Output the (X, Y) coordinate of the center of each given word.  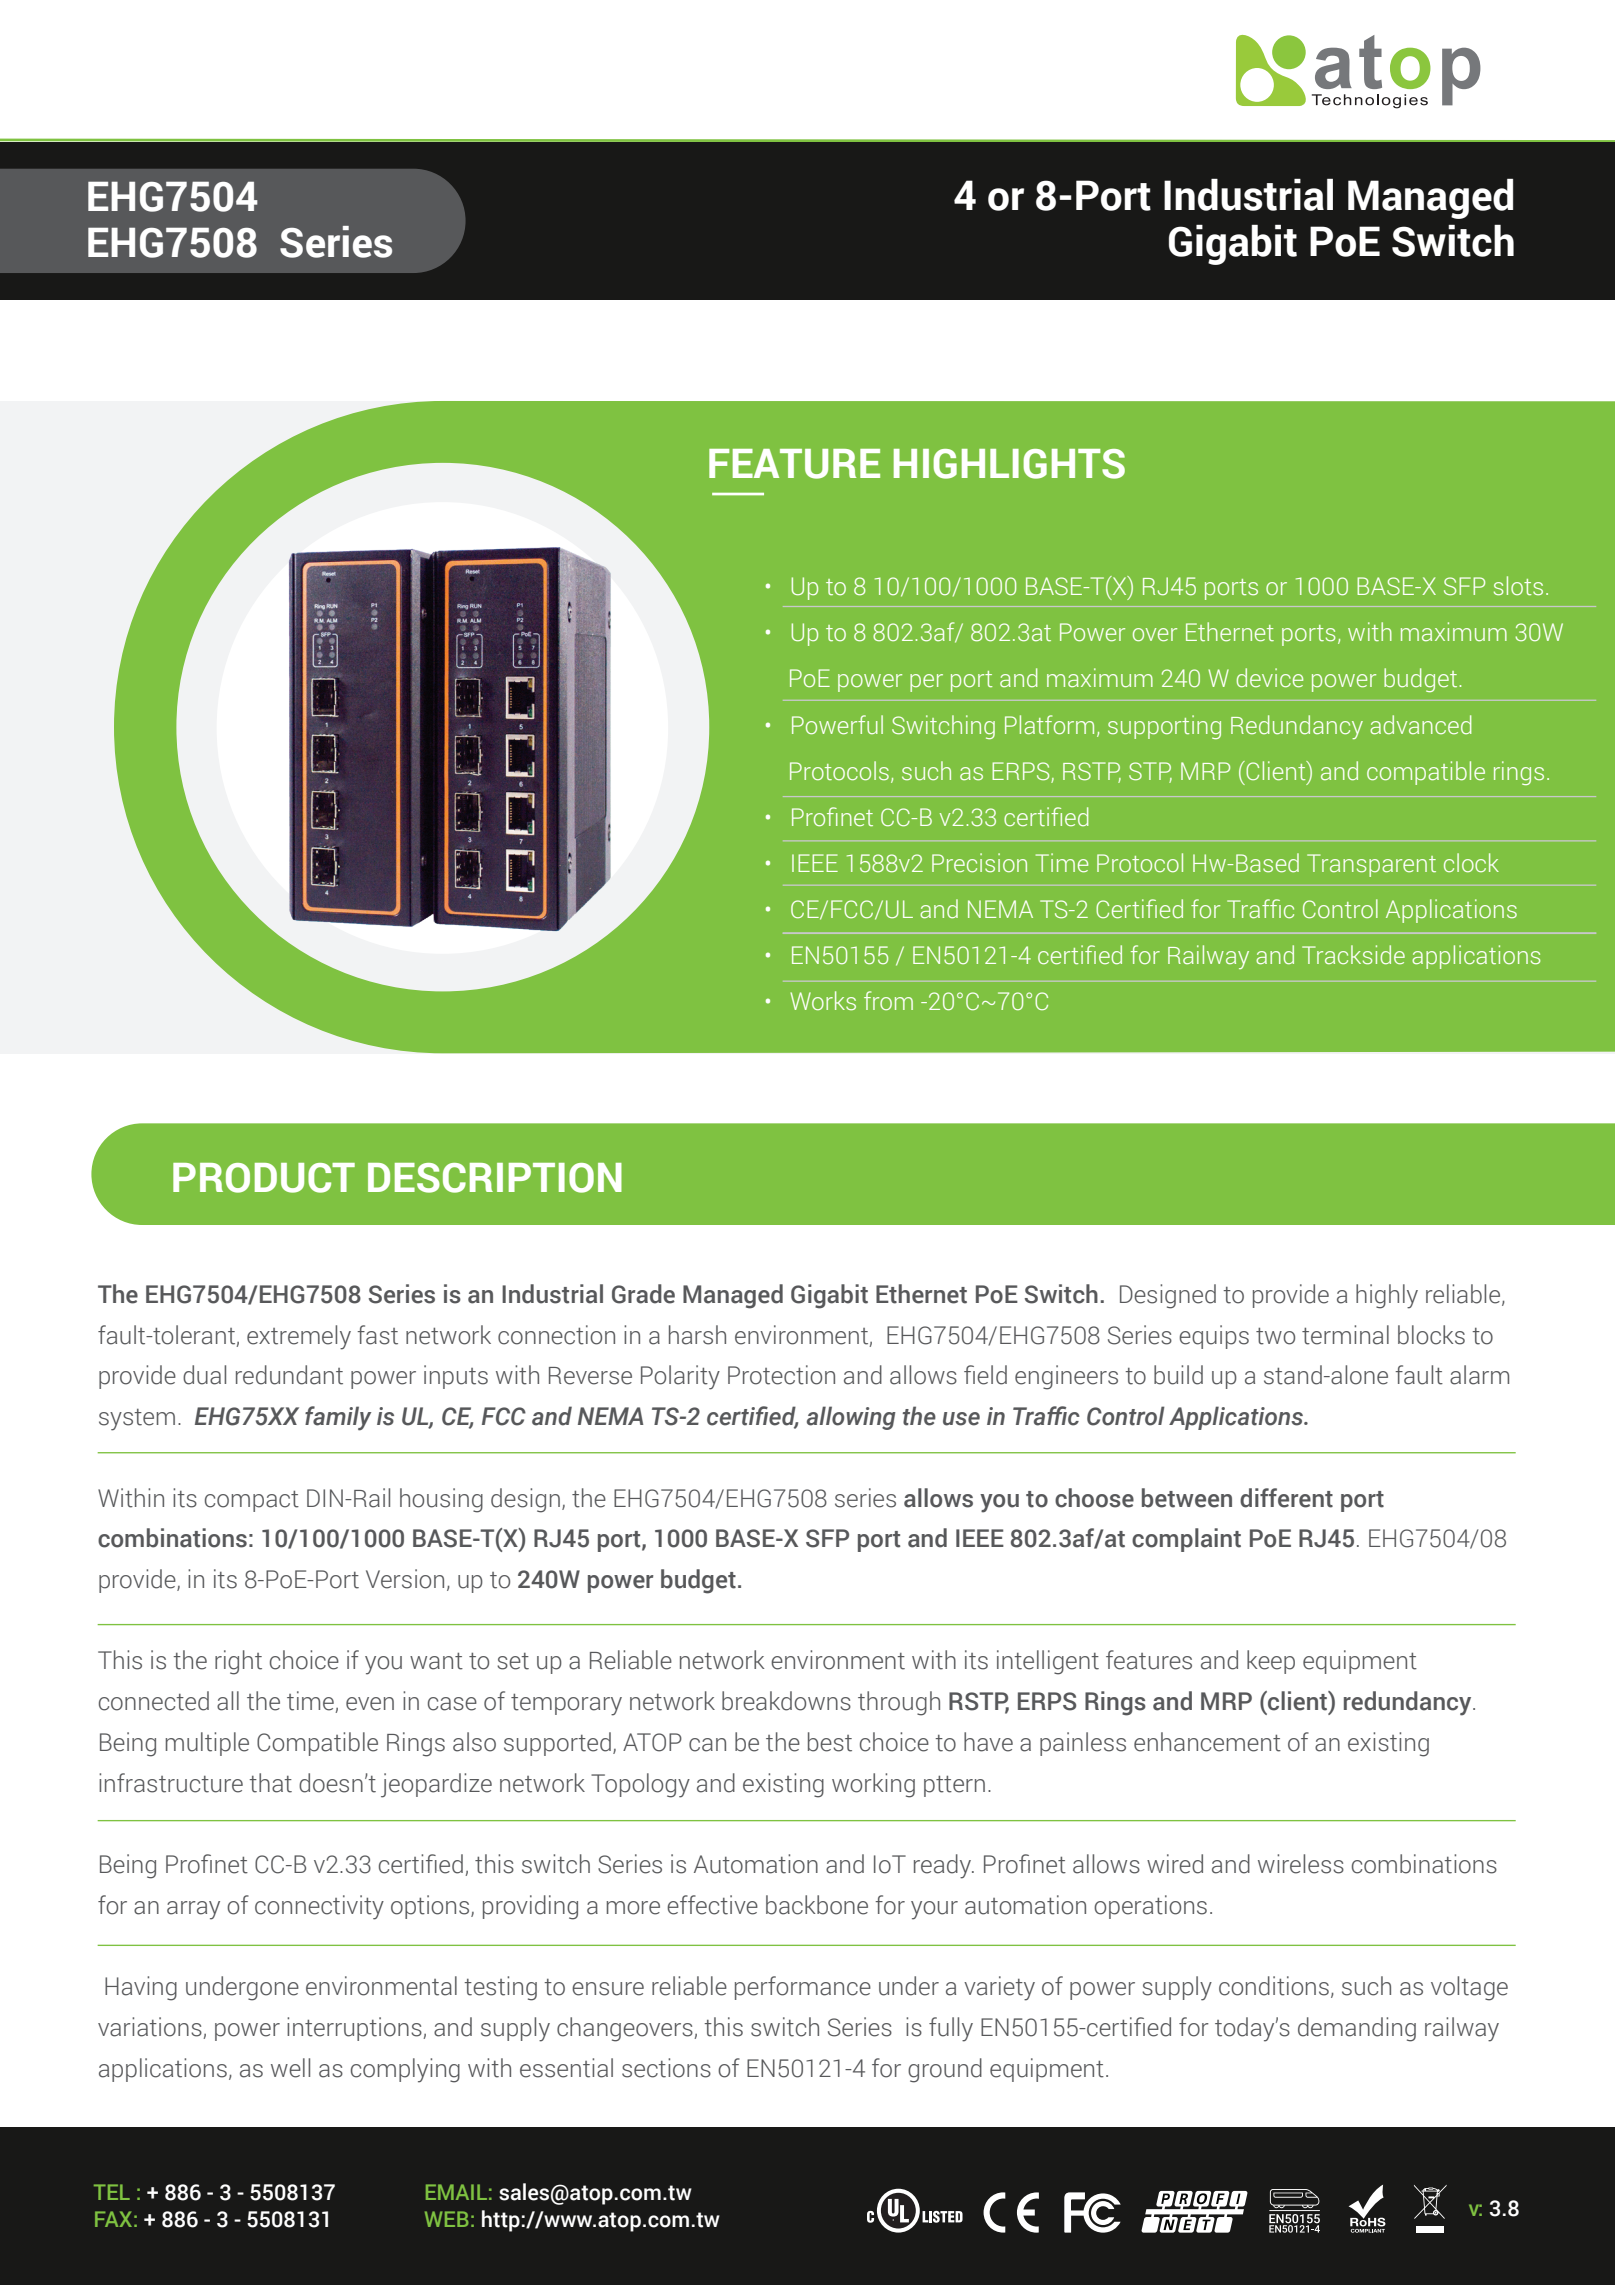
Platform (1049, 724)
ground (945, 2070)
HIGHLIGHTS (1009, 464)
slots (1518, 586)
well (290, 2068)
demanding (1357, 2029)
